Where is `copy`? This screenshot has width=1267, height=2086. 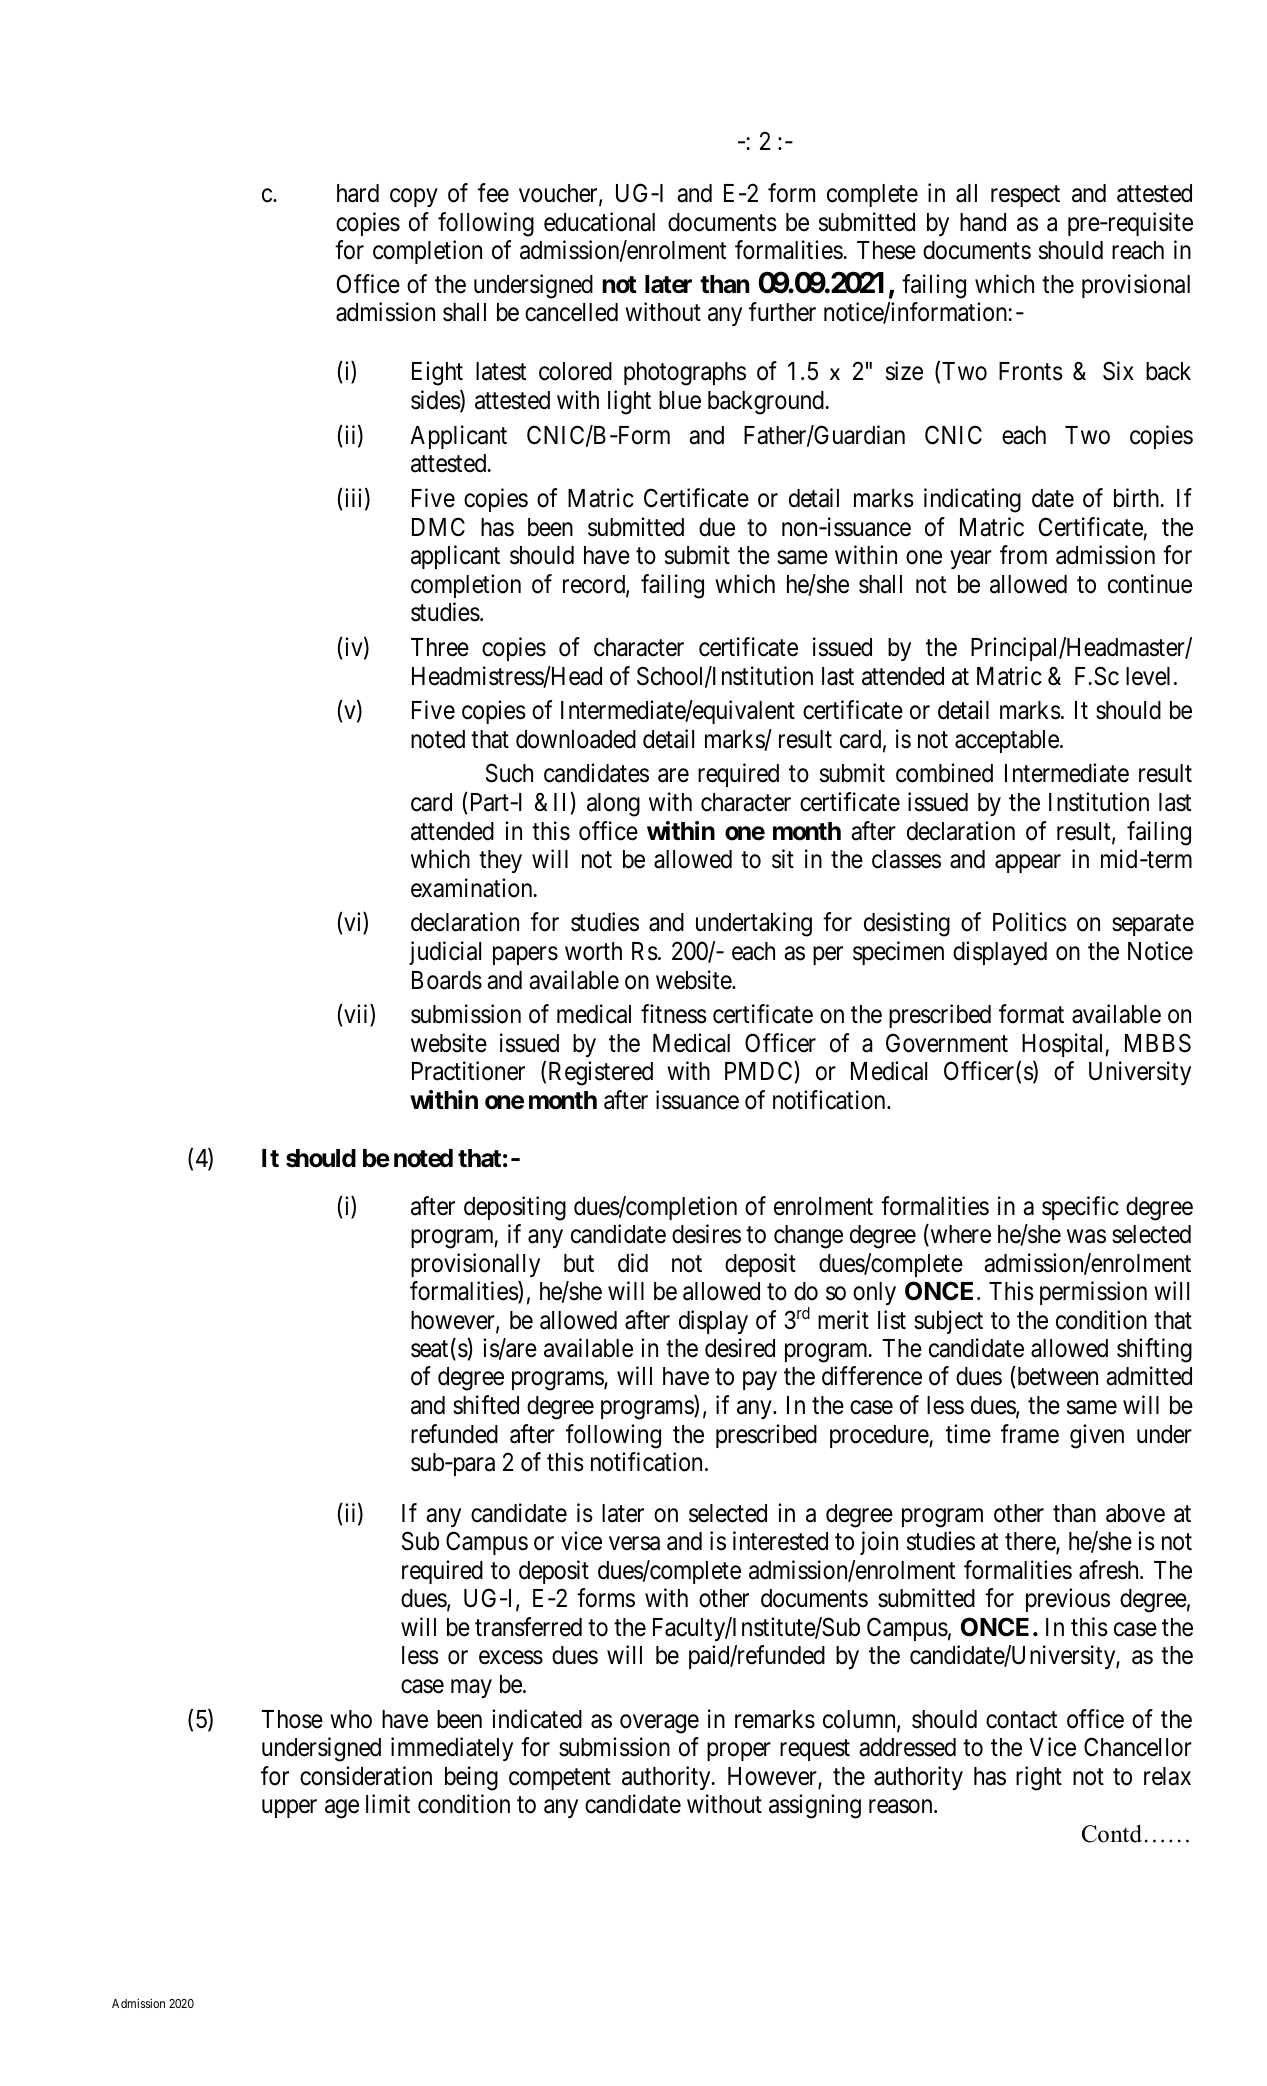 copy is located at coordinates (414, 198).
